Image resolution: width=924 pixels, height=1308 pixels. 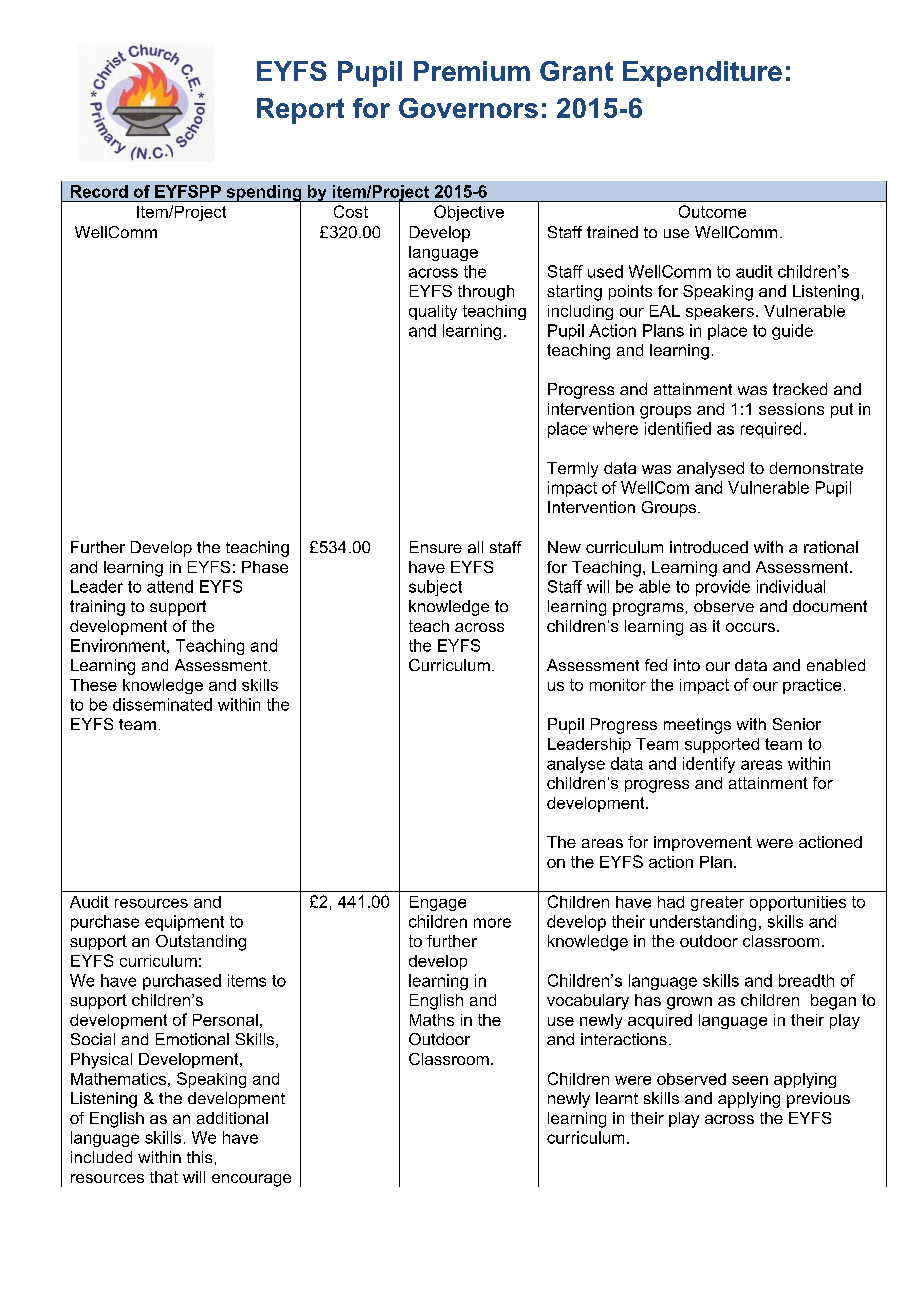 I want to click on Phase, so click(x=265, y=567).
